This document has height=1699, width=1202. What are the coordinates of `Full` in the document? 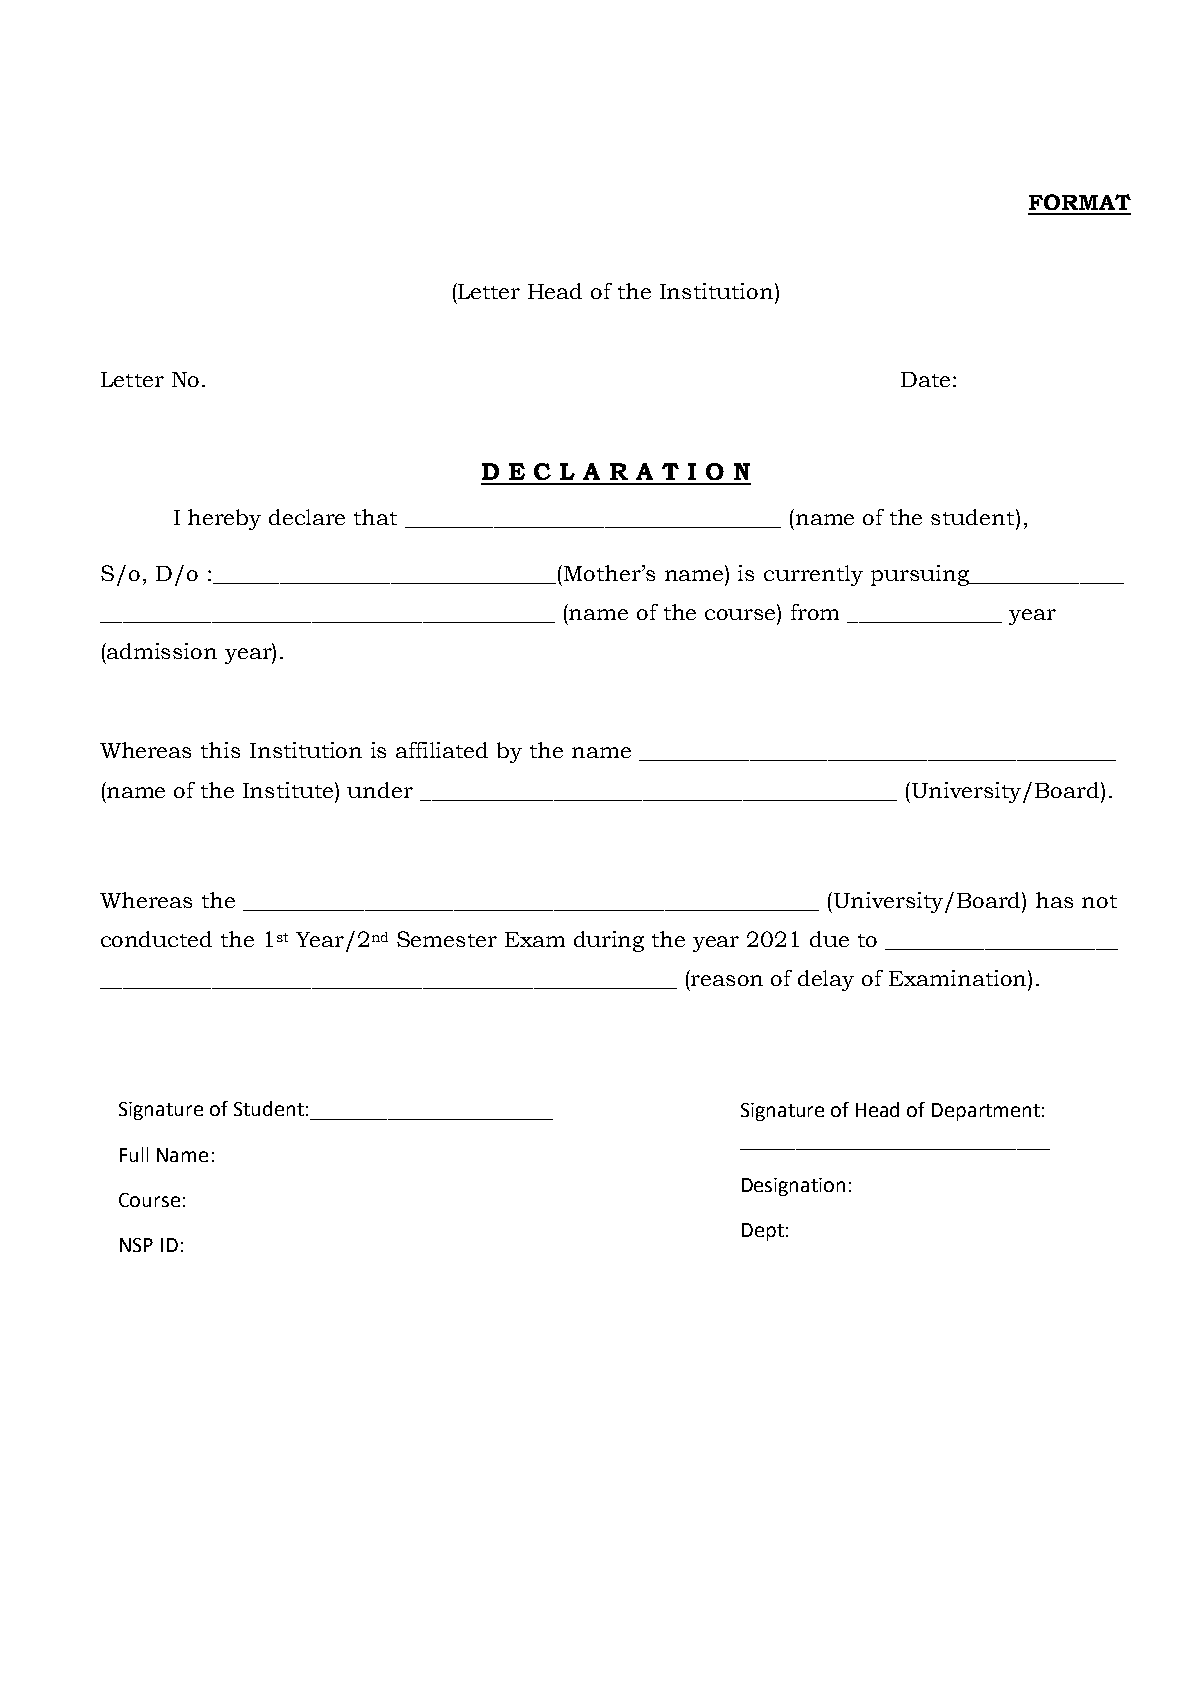 It's located at (134, 1154).
